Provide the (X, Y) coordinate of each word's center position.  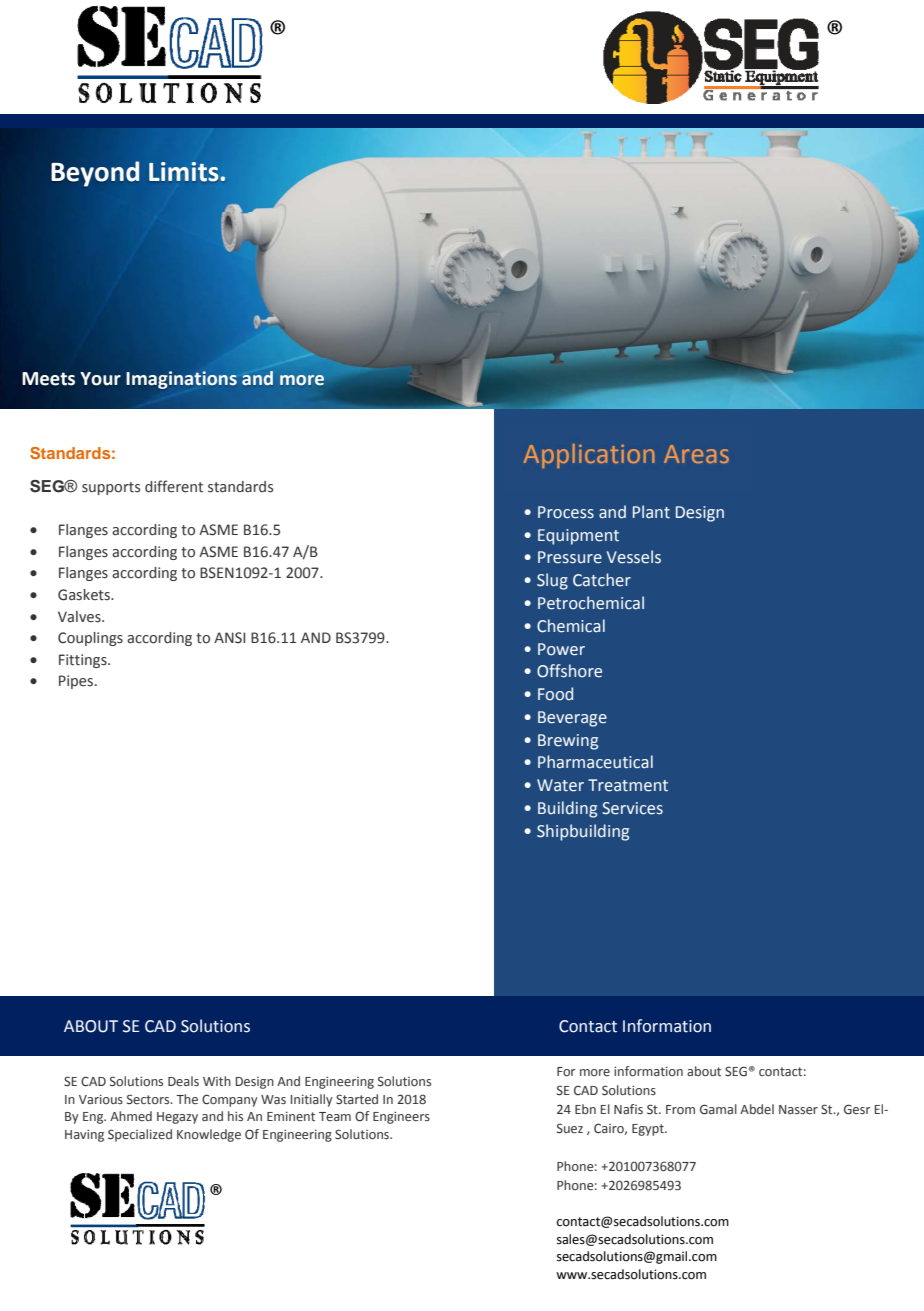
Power (561, 649)
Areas (696, 454)
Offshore (569, 671)
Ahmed (131, 1116)
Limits (185, 172)
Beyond (95, 174)
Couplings (90, 639)
